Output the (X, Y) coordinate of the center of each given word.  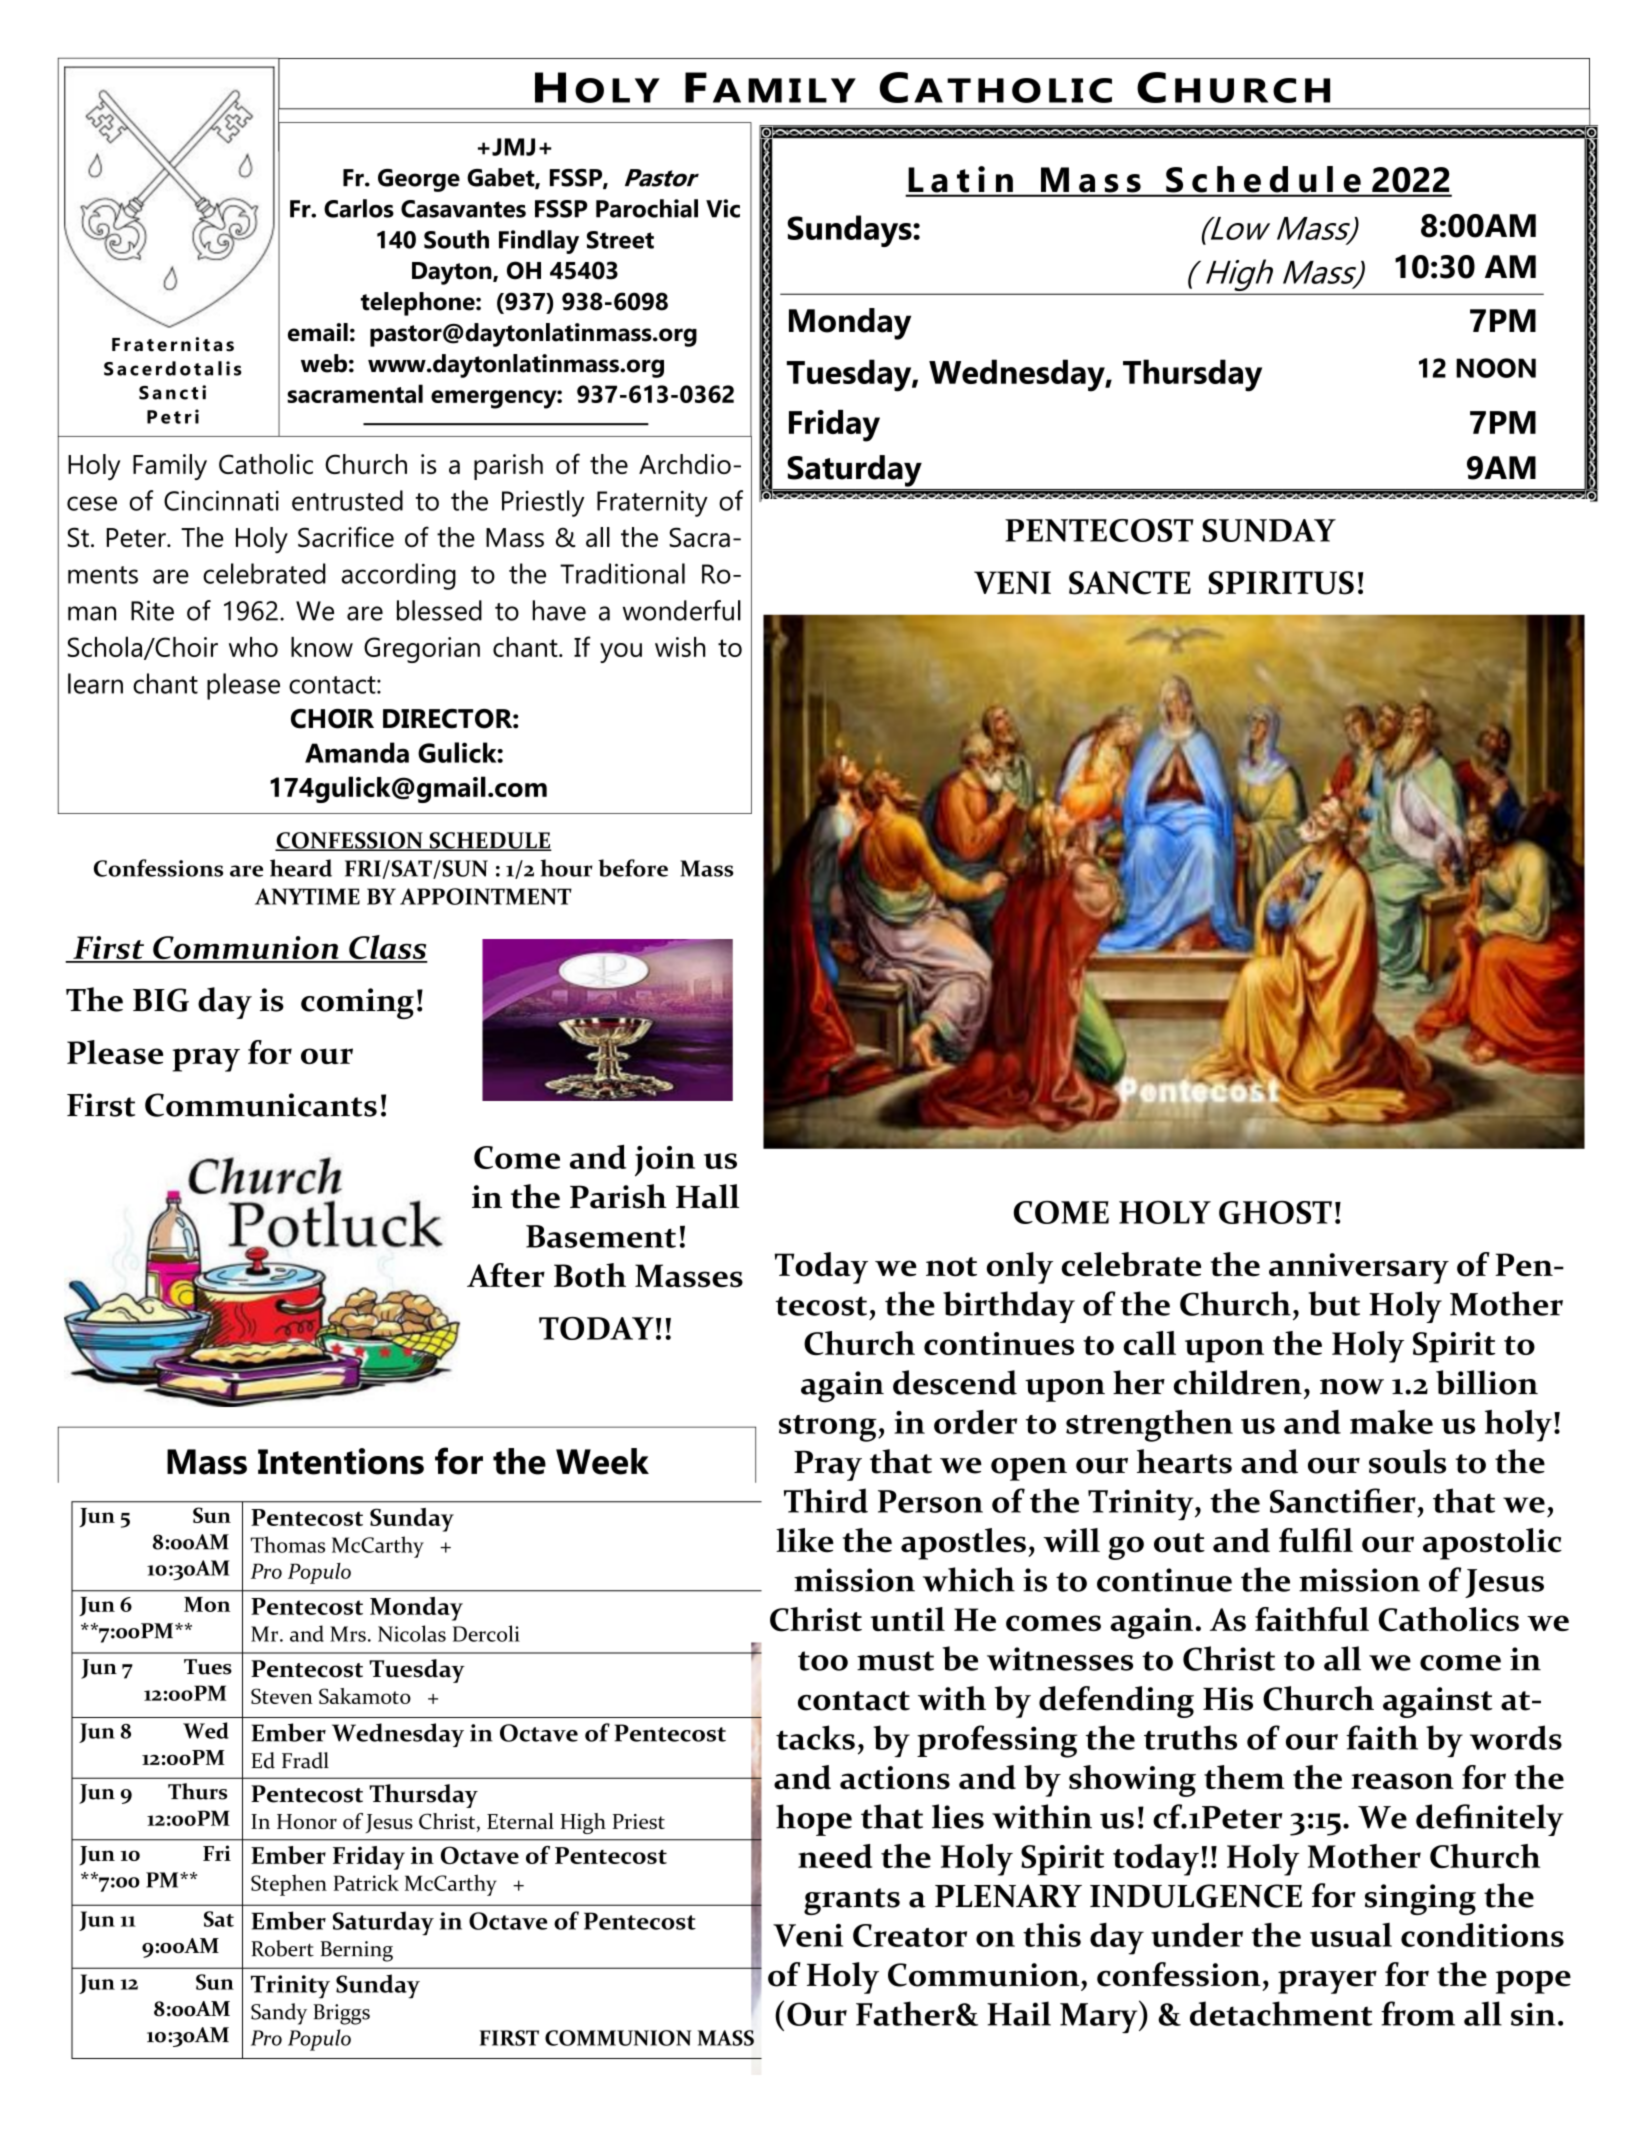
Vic (723, 208)
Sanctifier (1343, 1500)
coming (357, 1003)
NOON (1496, 368)
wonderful (682, 610)
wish (680, 647)
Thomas (287, 1544)
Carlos (359, 208)
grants (852, 1901)
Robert (282, 1948)
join (665, 1161)
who (253, 647)
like (805, 1540)
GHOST (1275, 1212)
